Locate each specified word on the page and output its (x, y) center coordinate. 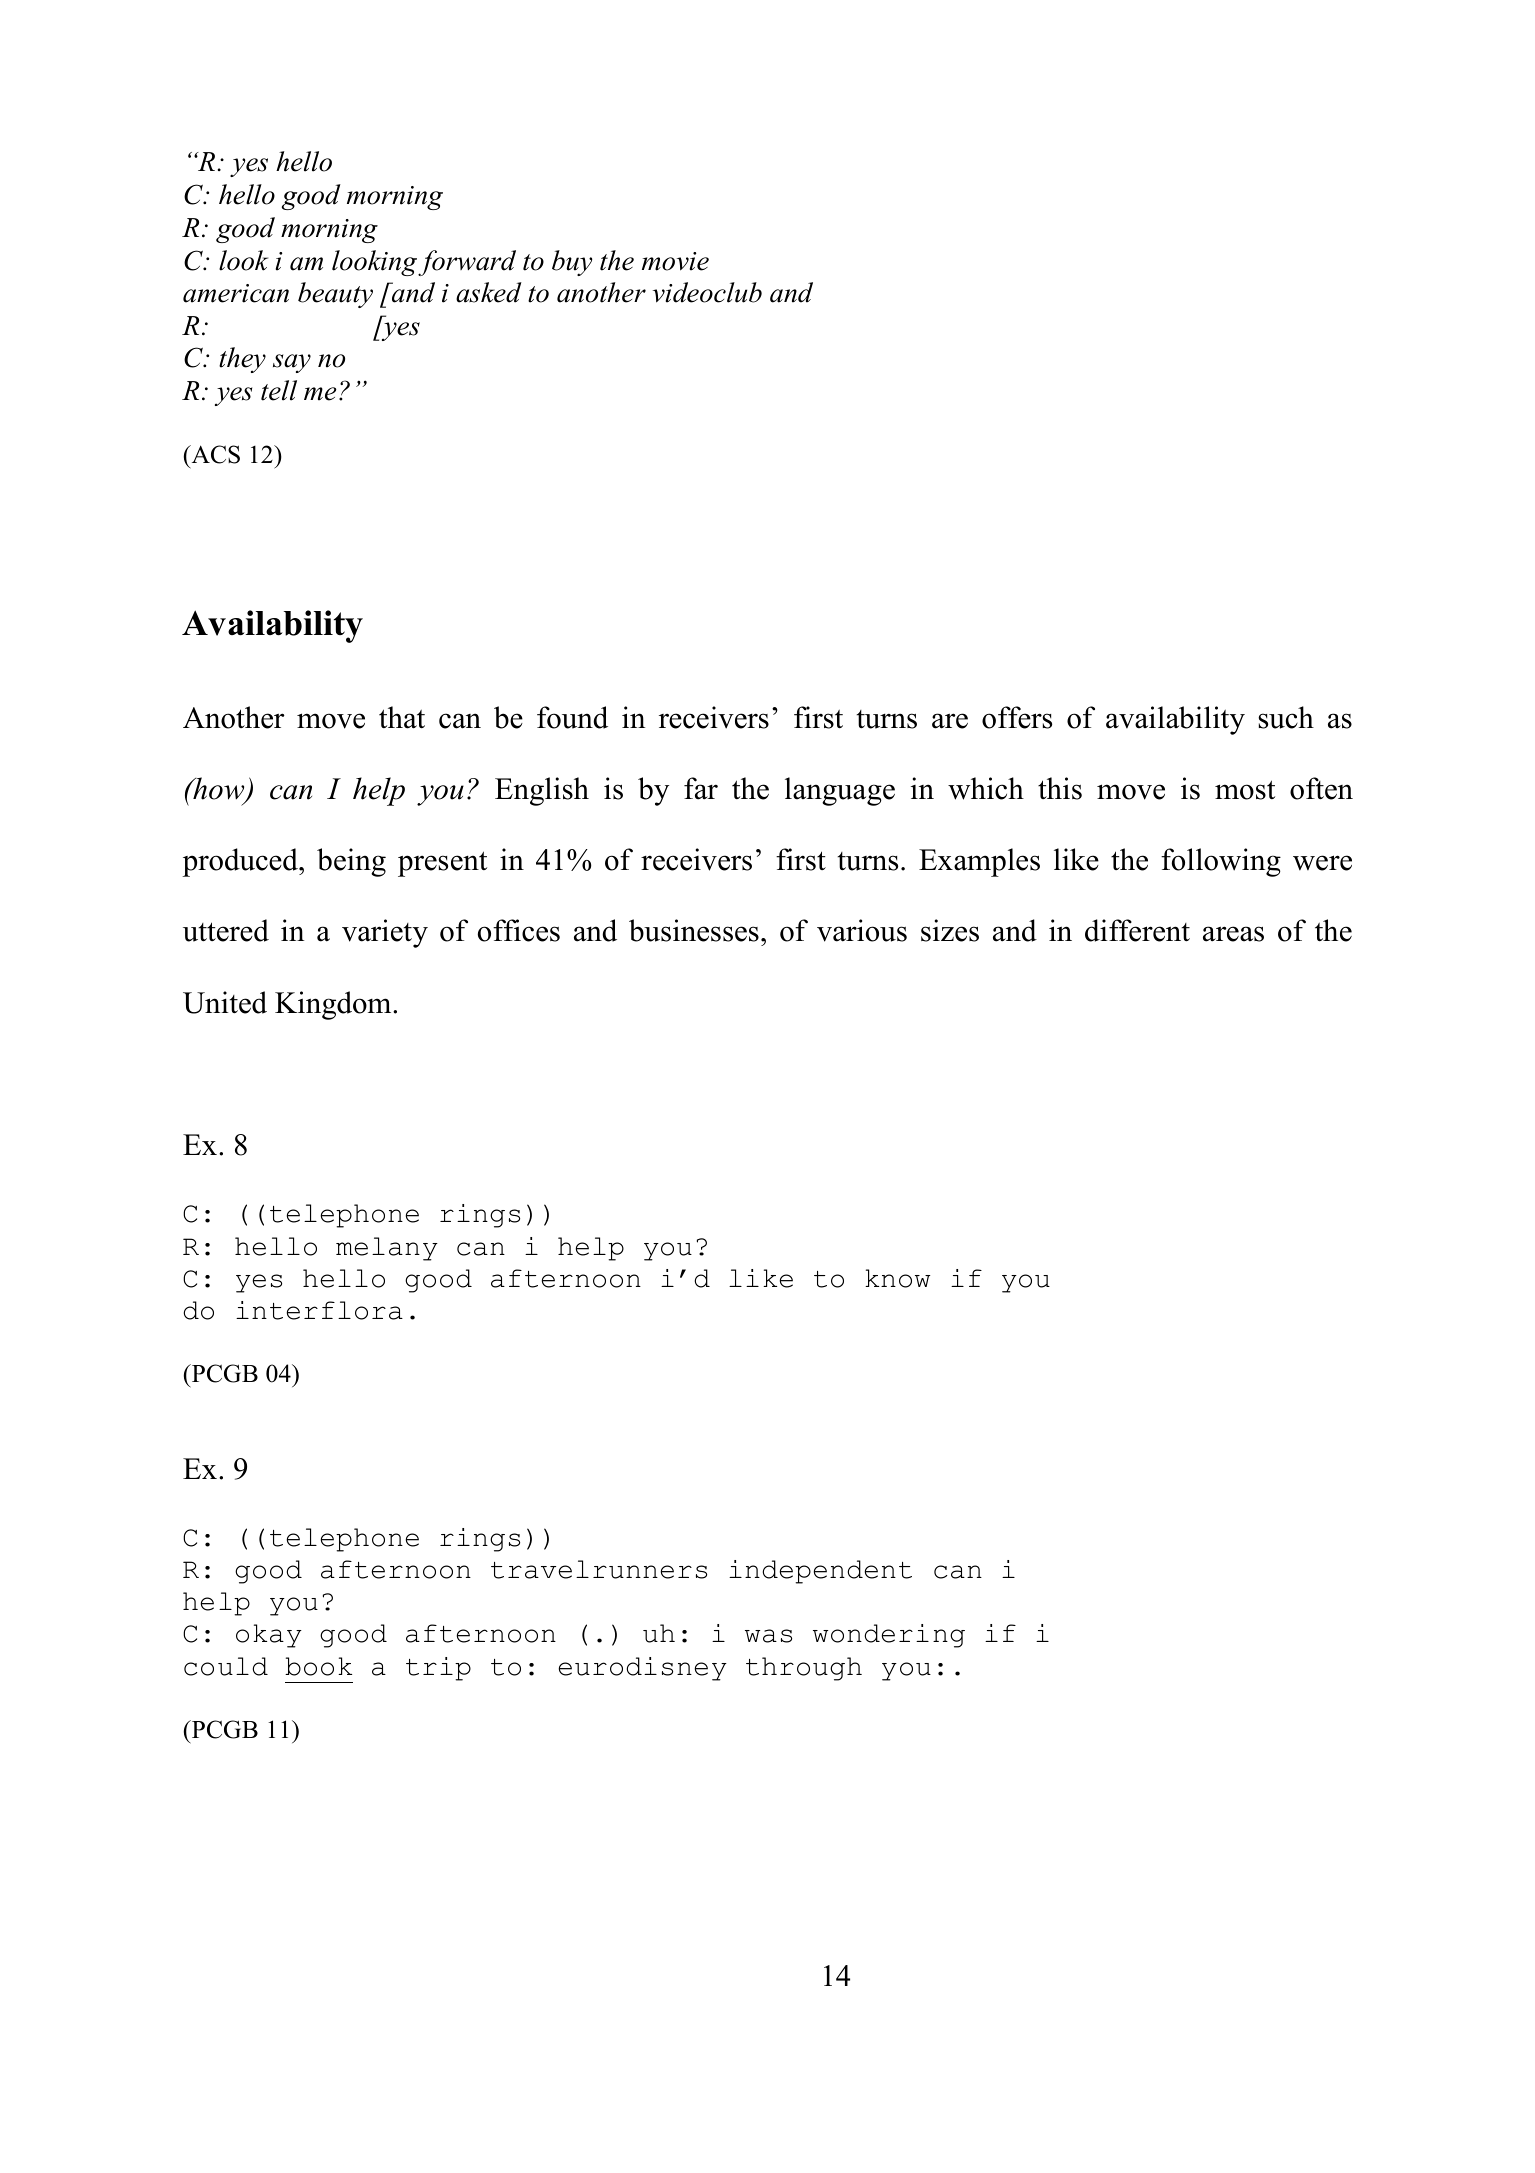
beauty (335, 295)
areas (1233, 934)
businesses (694, 930)
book (318, 1666)
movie (675, 261)
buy (572, 263)
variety (385, 933)
